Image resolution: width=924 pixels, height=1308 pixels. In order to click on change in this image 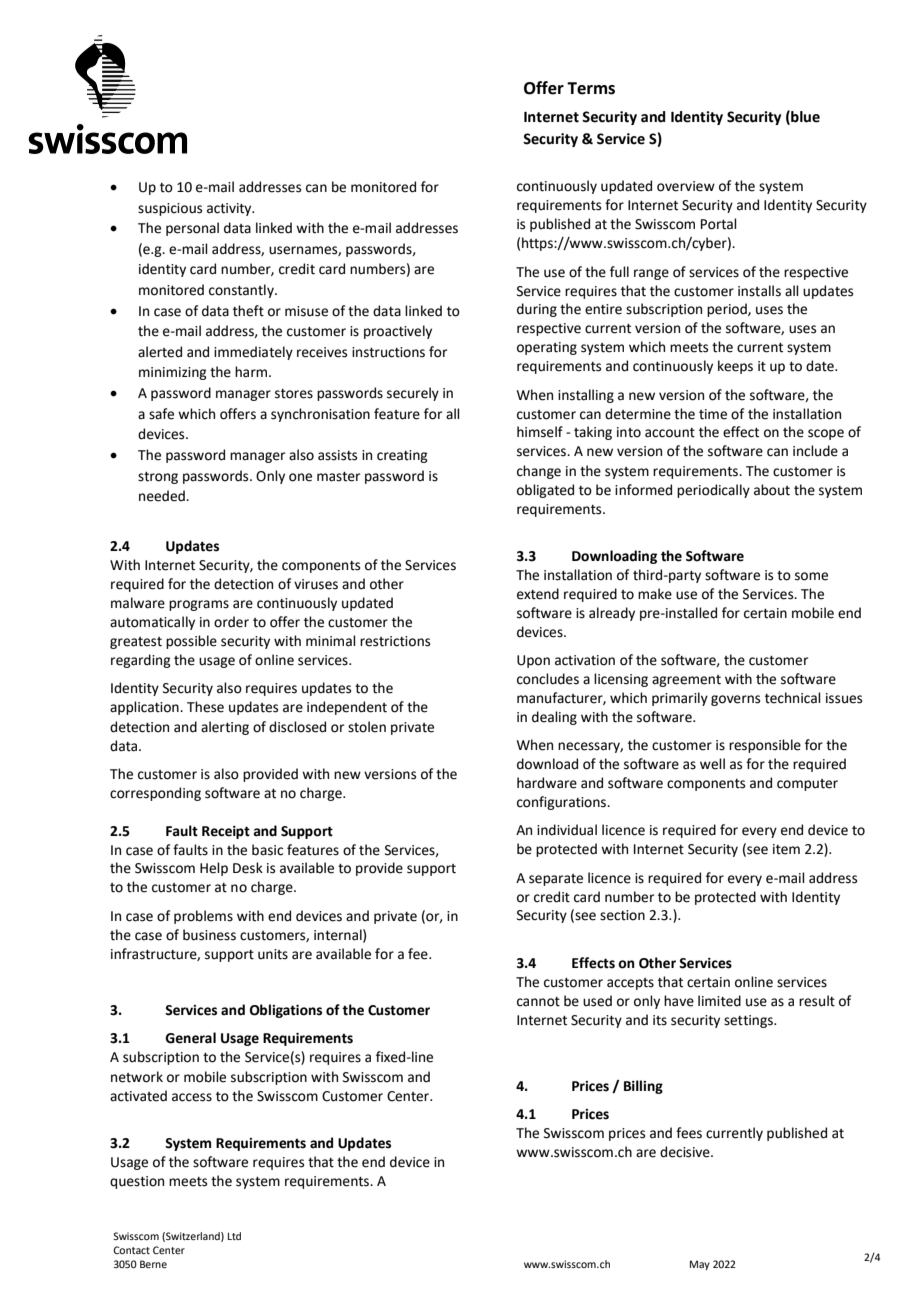, I will do `click(539, 472)`.
